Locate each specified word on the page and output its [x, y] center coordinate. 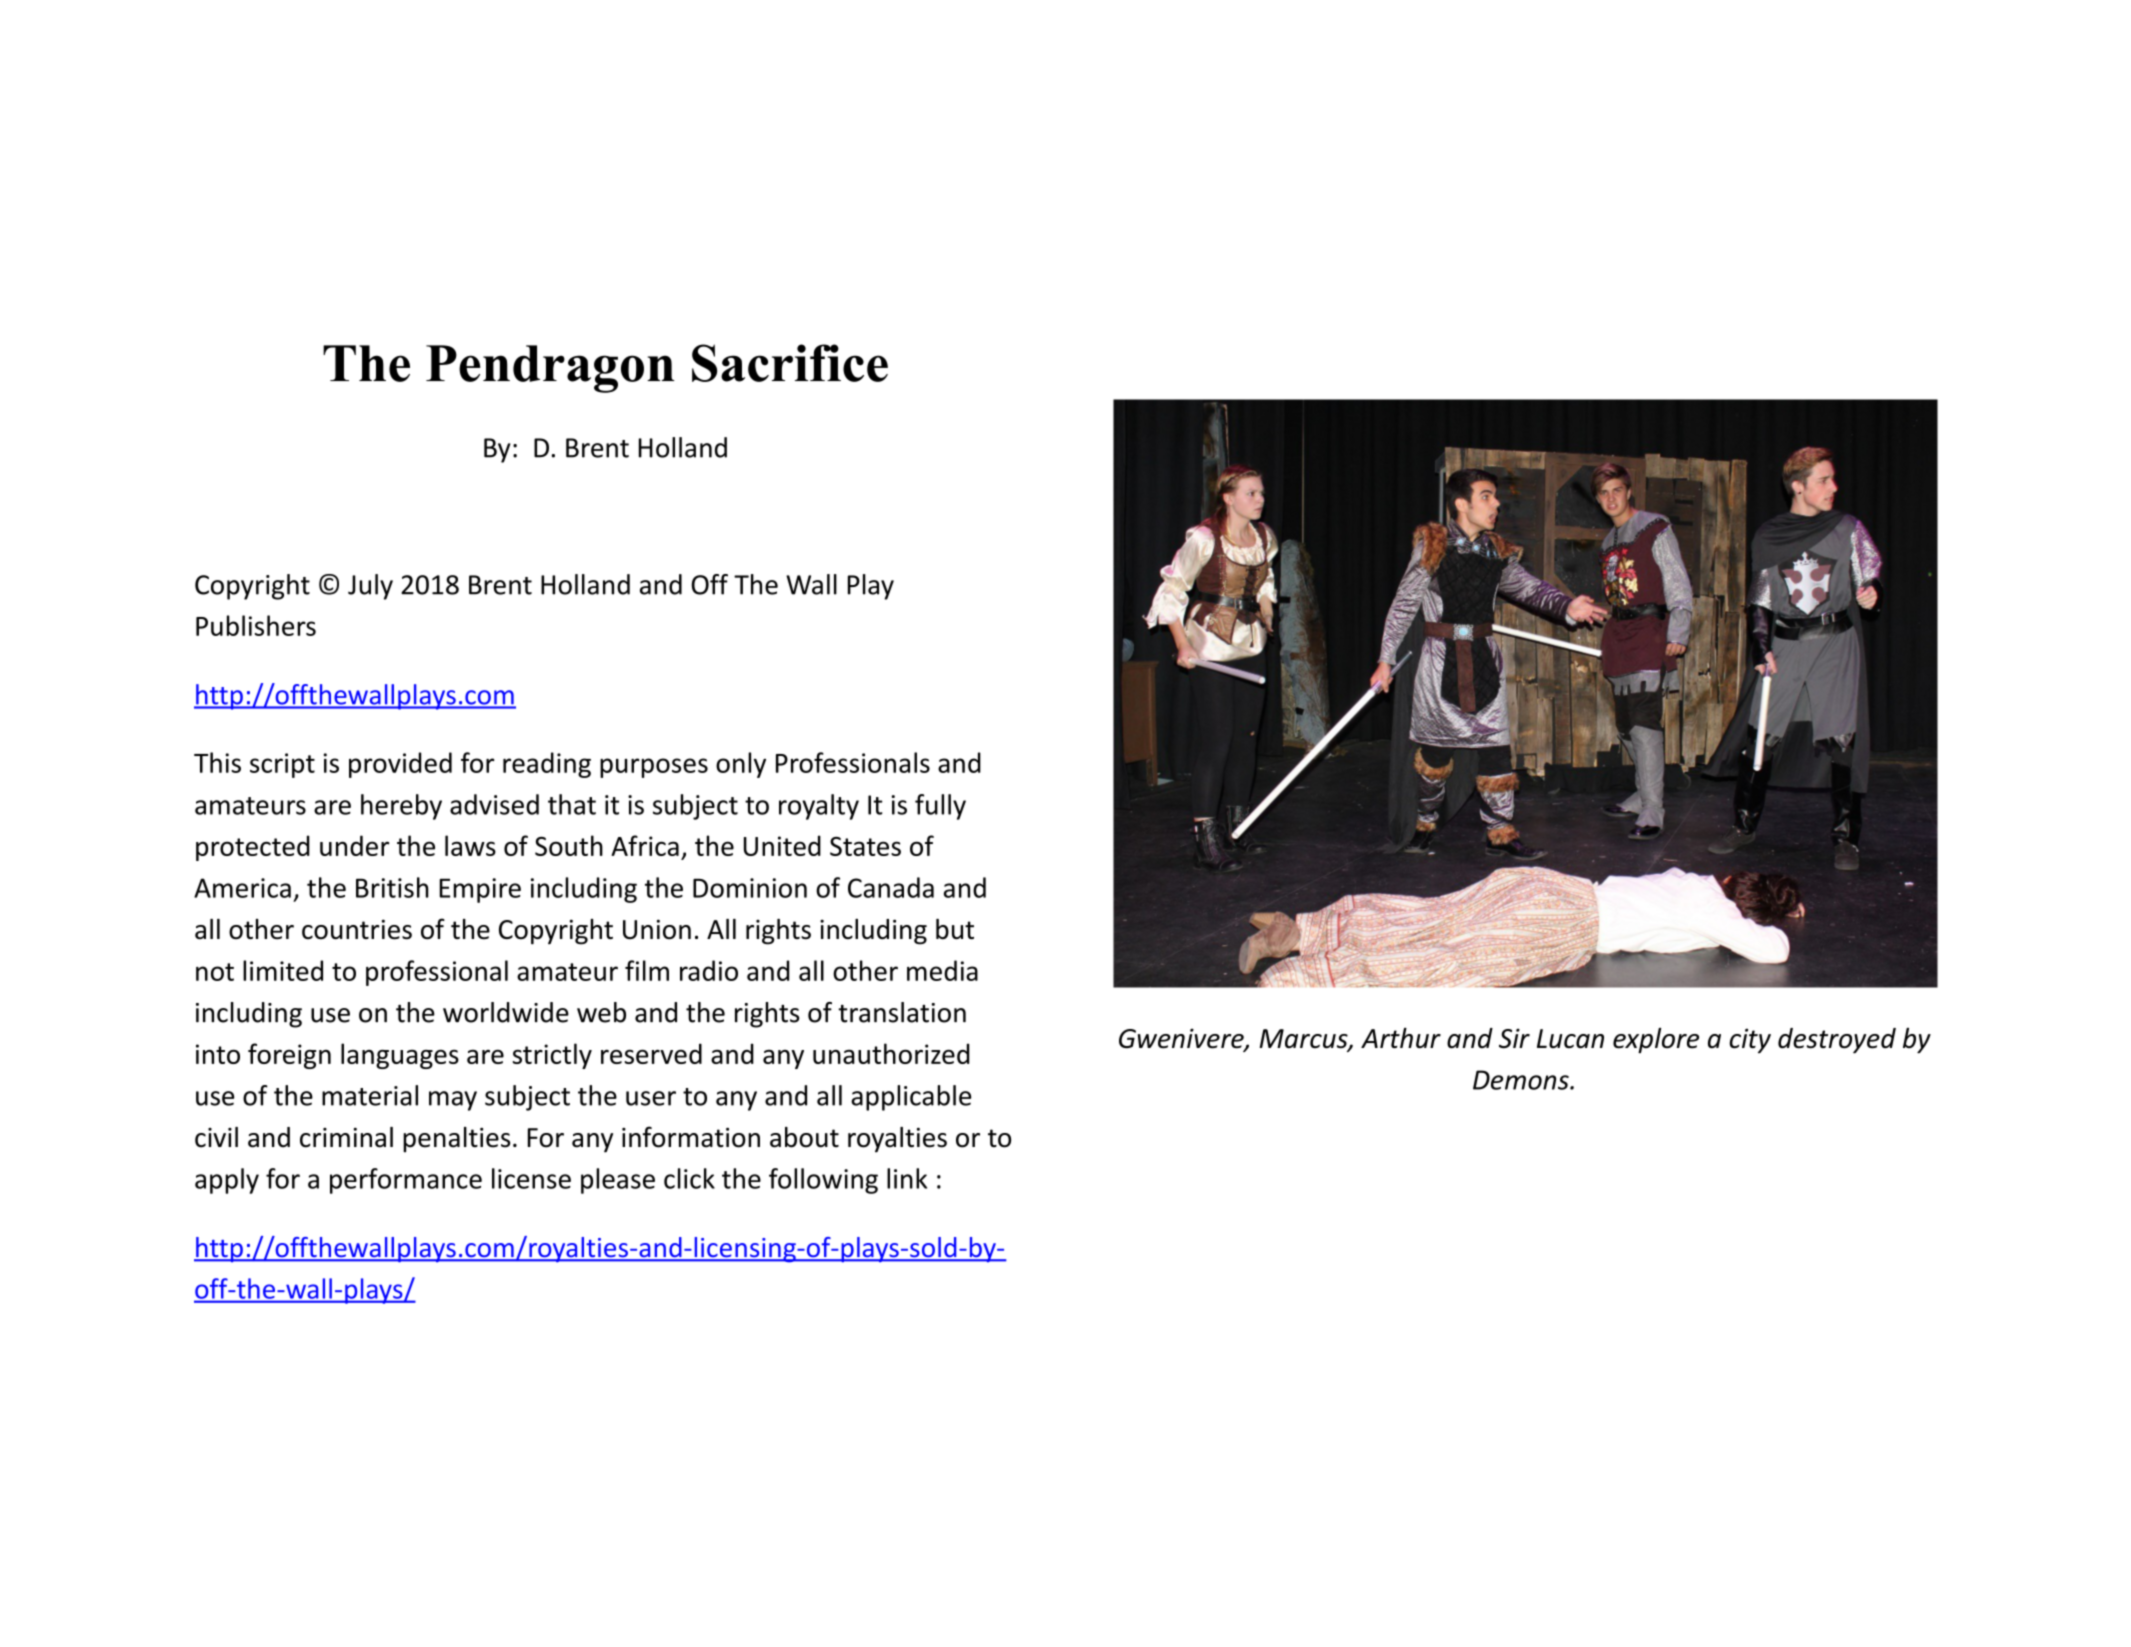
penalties [456, 1140]
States [865, 846]
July [370, 587]
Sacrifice [790, 363]
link [907, 1178]
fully [940, 807]
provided [400, 765]
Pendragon [550, 369]
